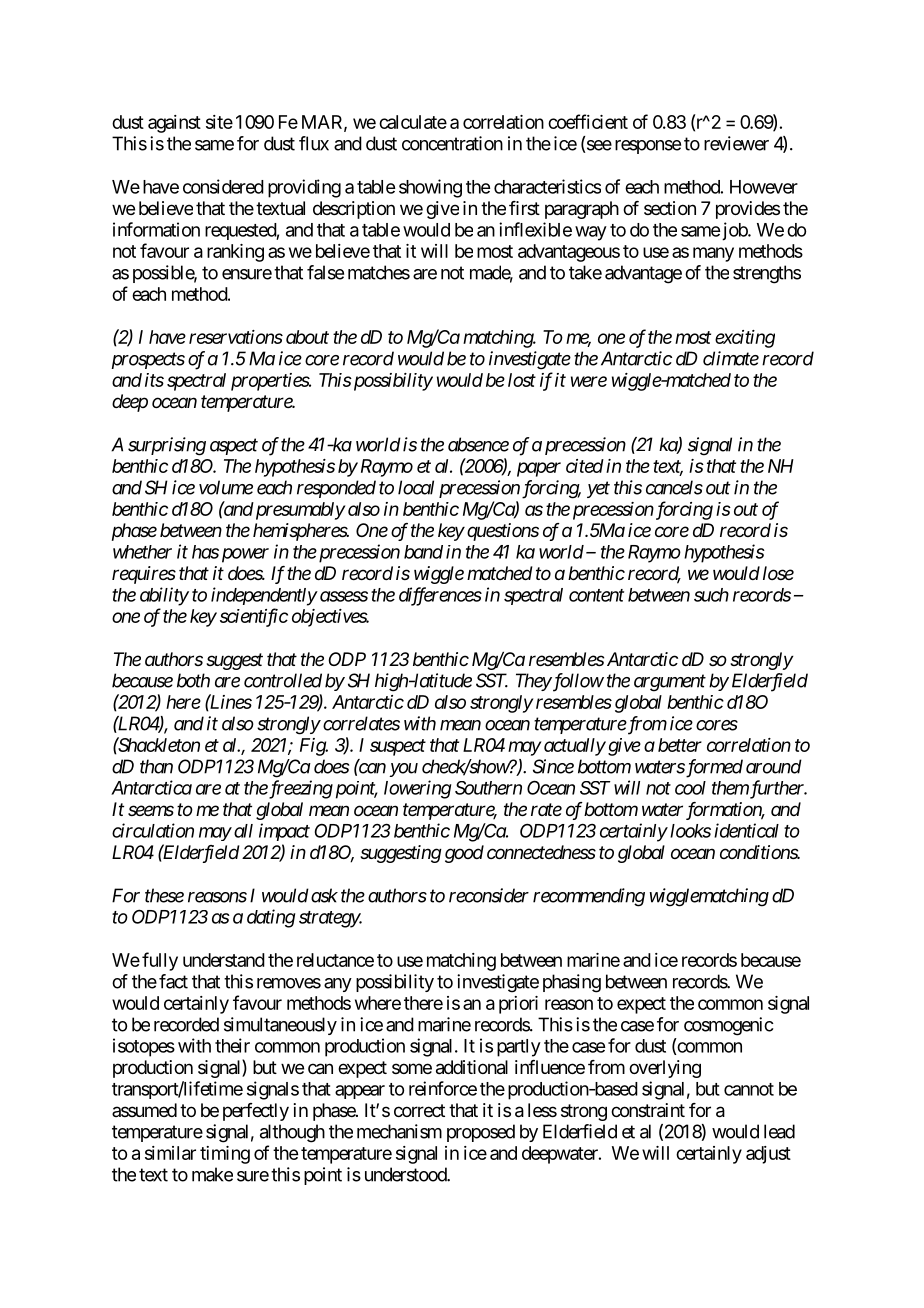  What do you see at coordinates (489, 895) in the image?
I see `reconsider` at bounding box center [489, 895].
